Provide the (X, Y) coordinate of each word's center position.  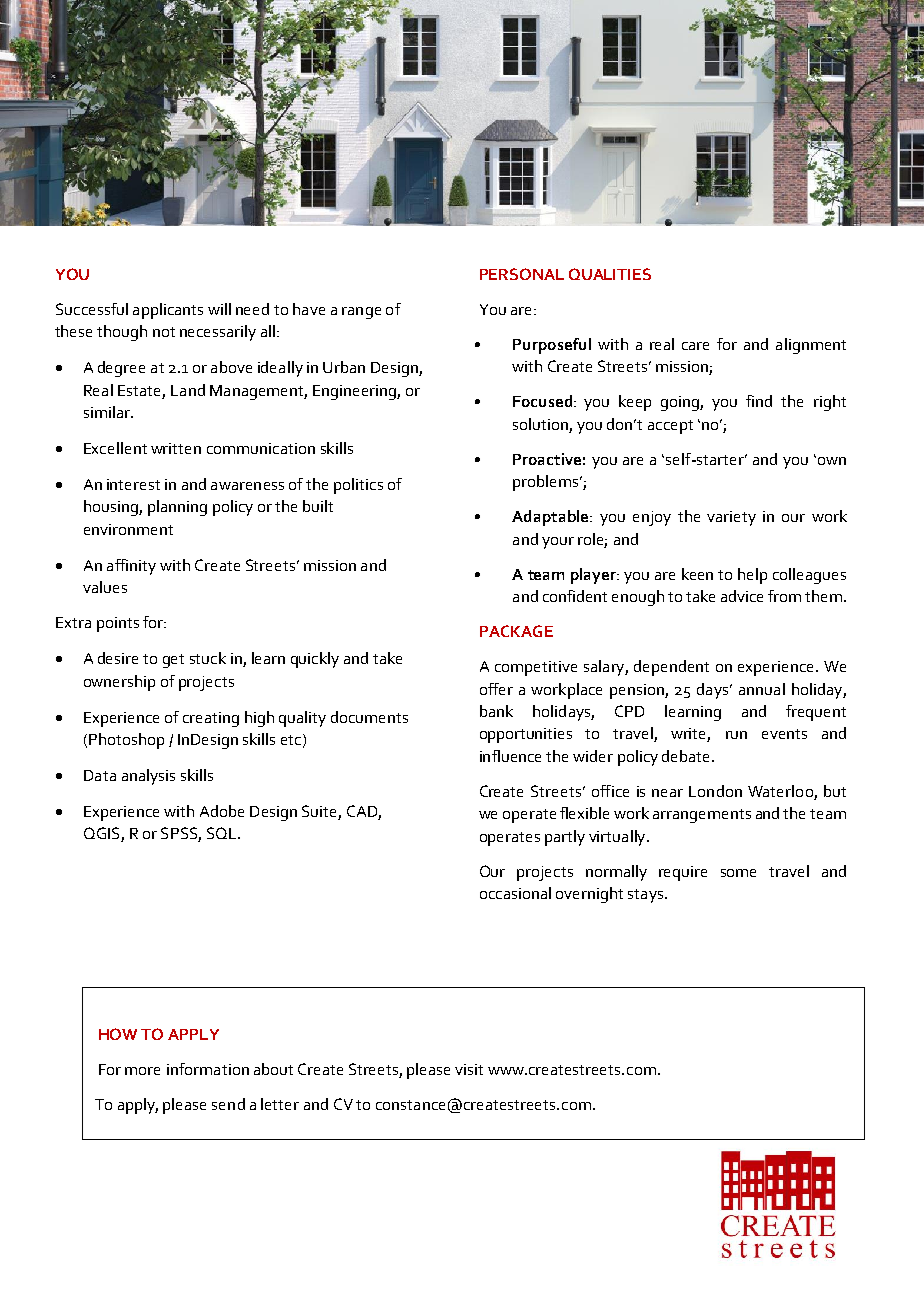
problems (547, 483)
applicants (168, 311)
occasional (515, 893)
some (738, 873)
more (142, 1071)
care (695, 346)
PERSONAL (522, 274)
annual (762, 689)
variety (731, 518)
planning (177, 508)
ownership (119, 683)
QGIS (103, 834)
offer (496, 689)
